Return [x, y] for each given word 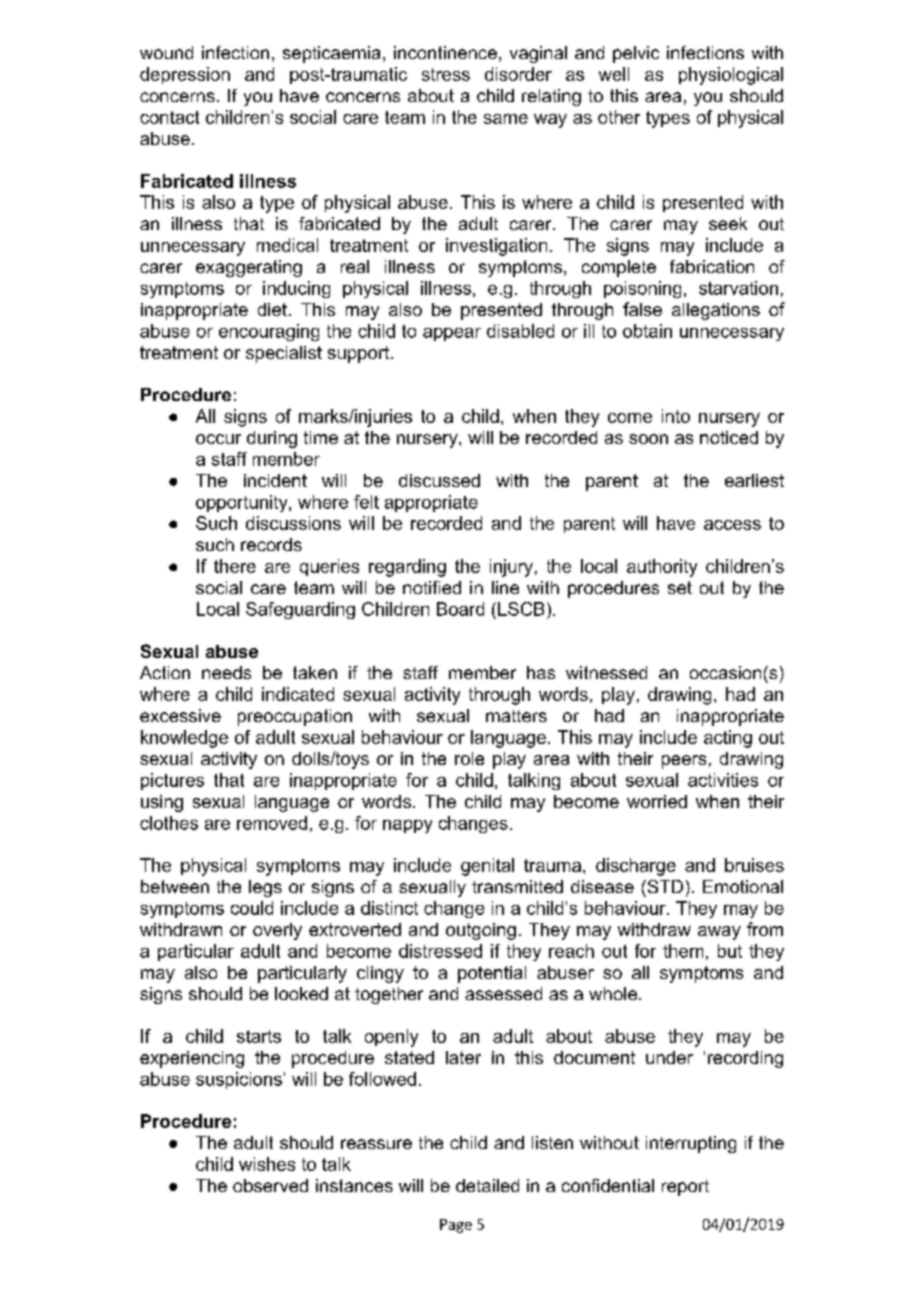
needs [226, 672]
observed [270, 1185]
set [680, 587]
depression [185, 75]
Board [460, 609]
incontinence [445, 52]
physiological [731, 76]
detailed [487, 1185]
